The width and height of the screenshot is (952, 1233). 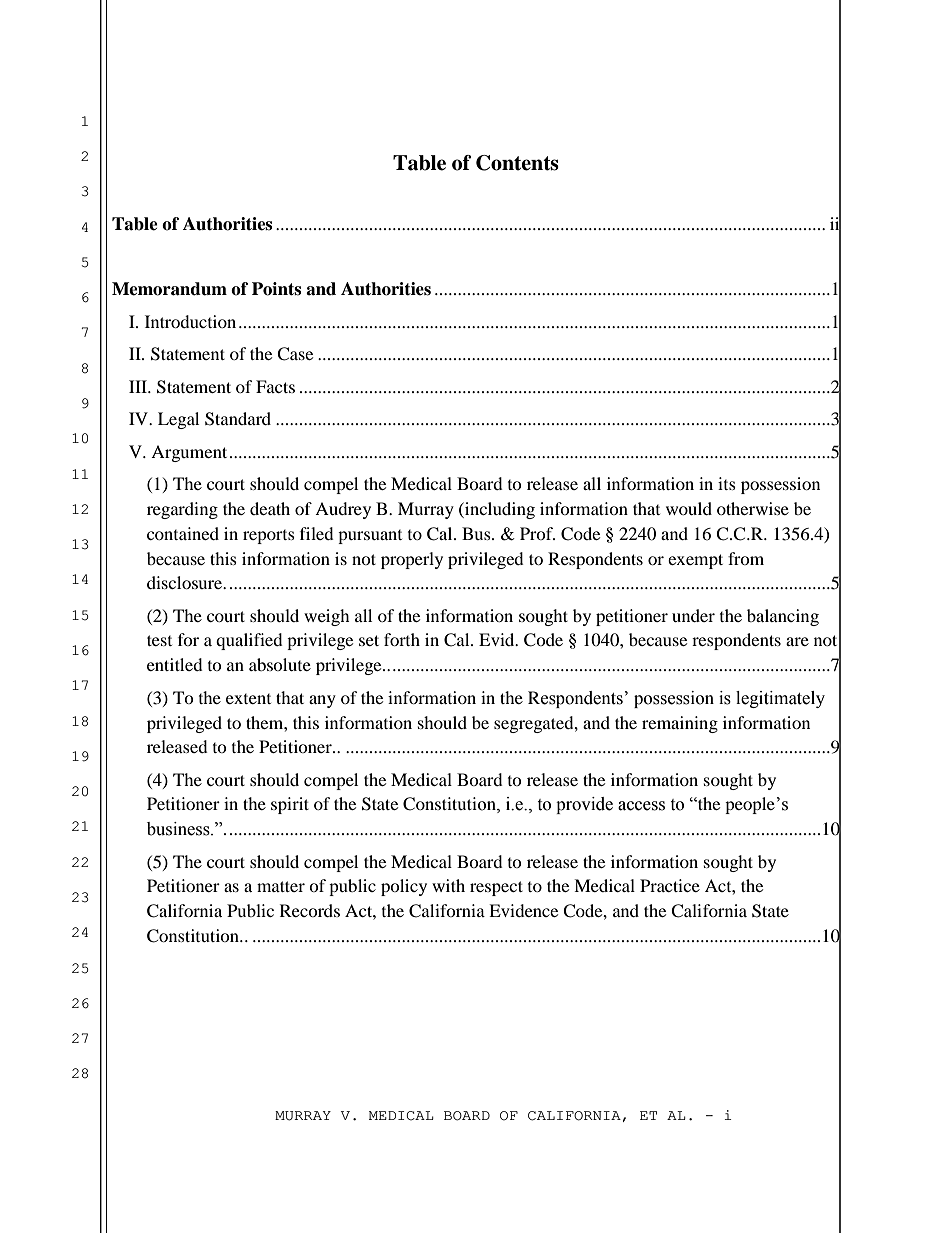 What do you see at coordinates (281, 886) in the screenshot?
I see `matter` at bounding box center [281, 886].
